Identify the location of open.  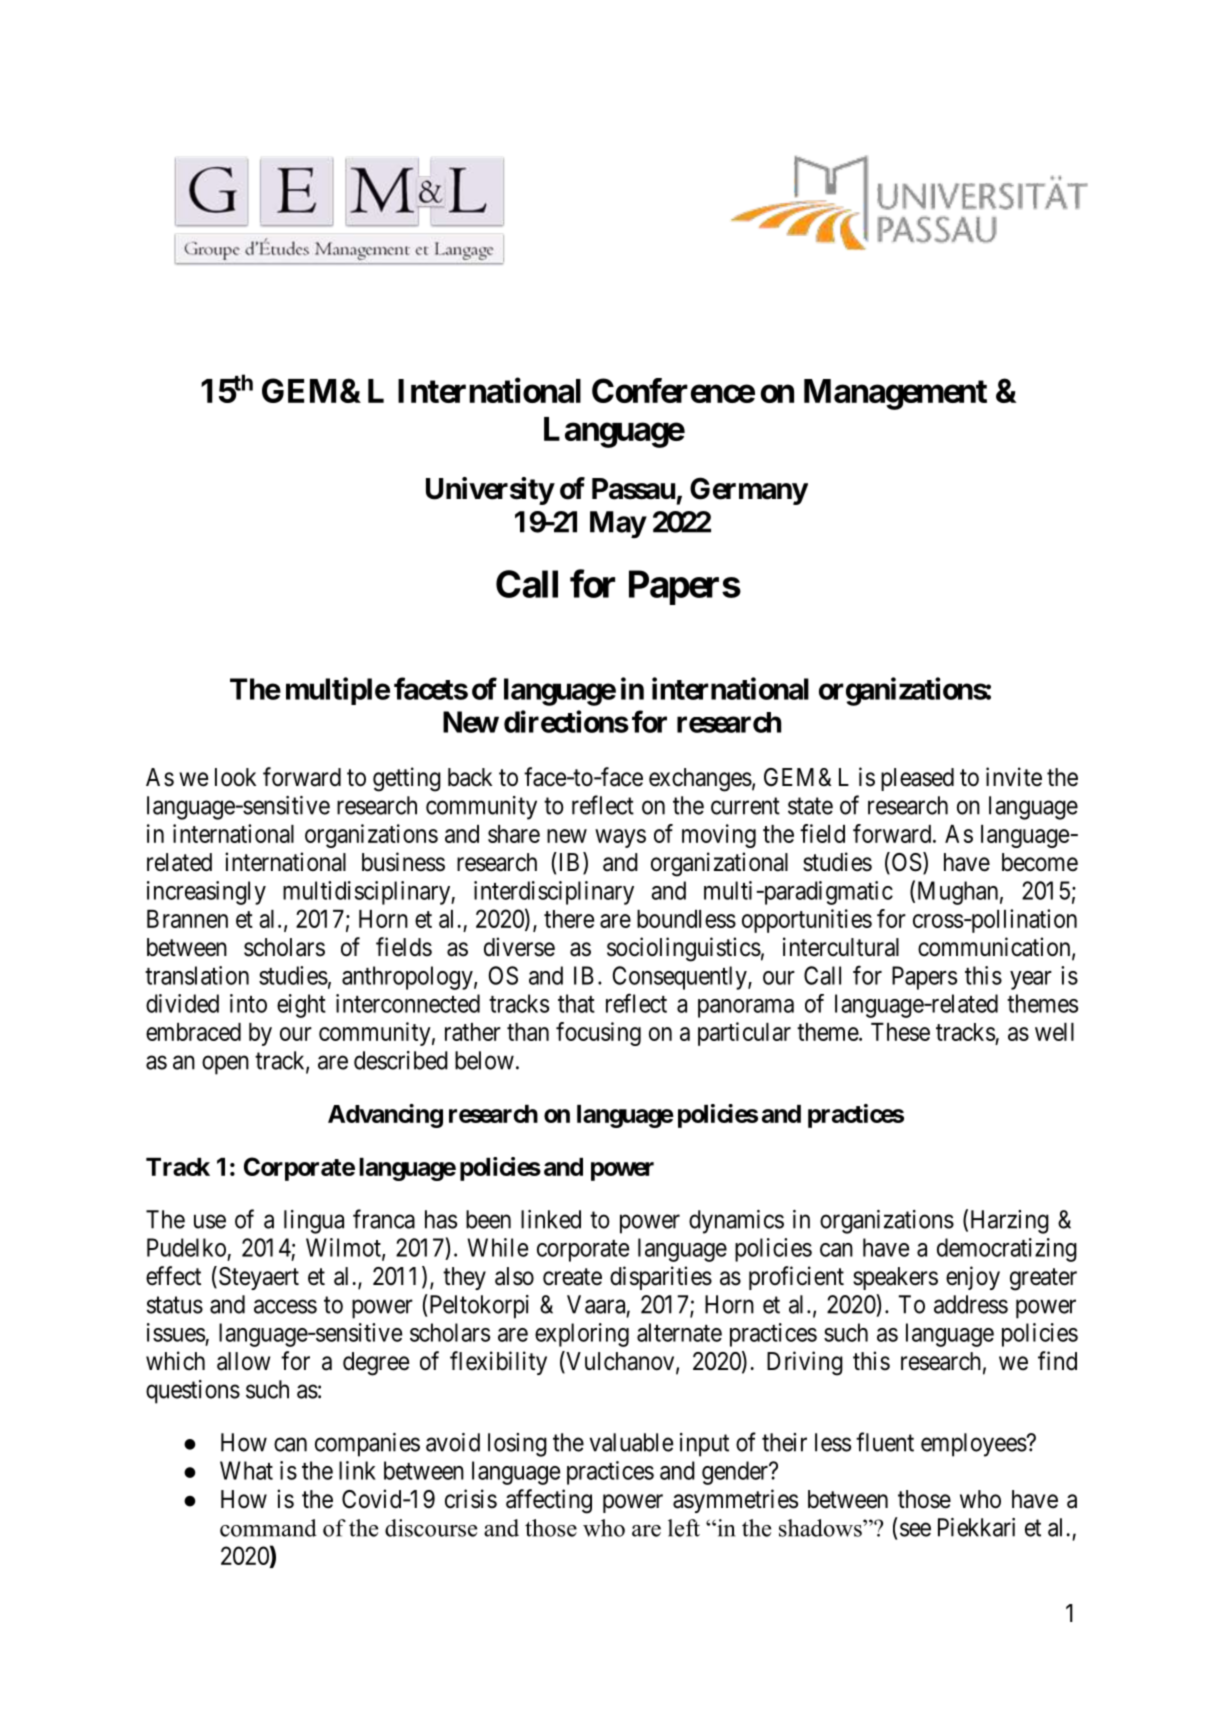
(225, 1065).
